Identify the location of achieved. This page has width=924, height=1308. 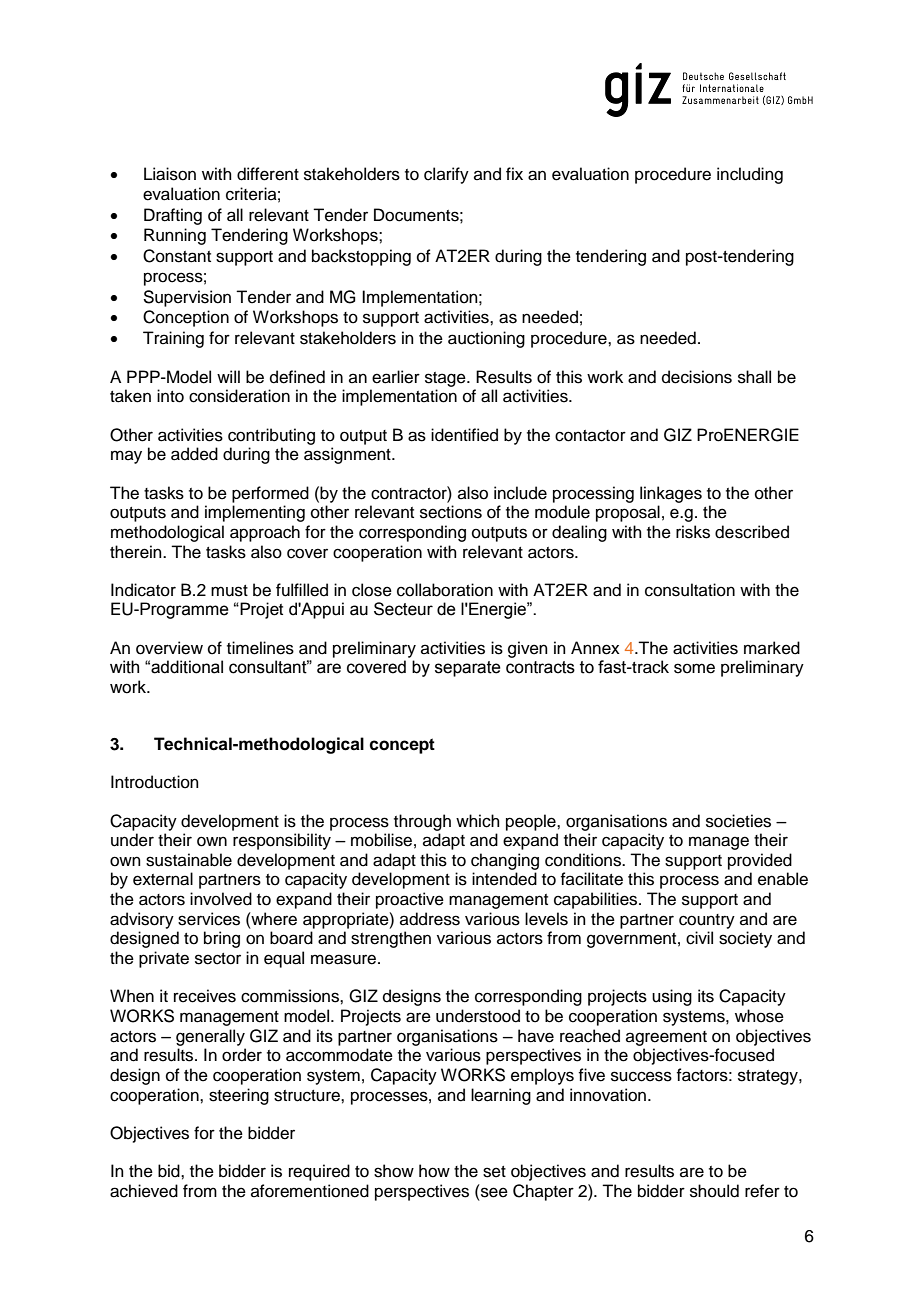
(144, 1191).
